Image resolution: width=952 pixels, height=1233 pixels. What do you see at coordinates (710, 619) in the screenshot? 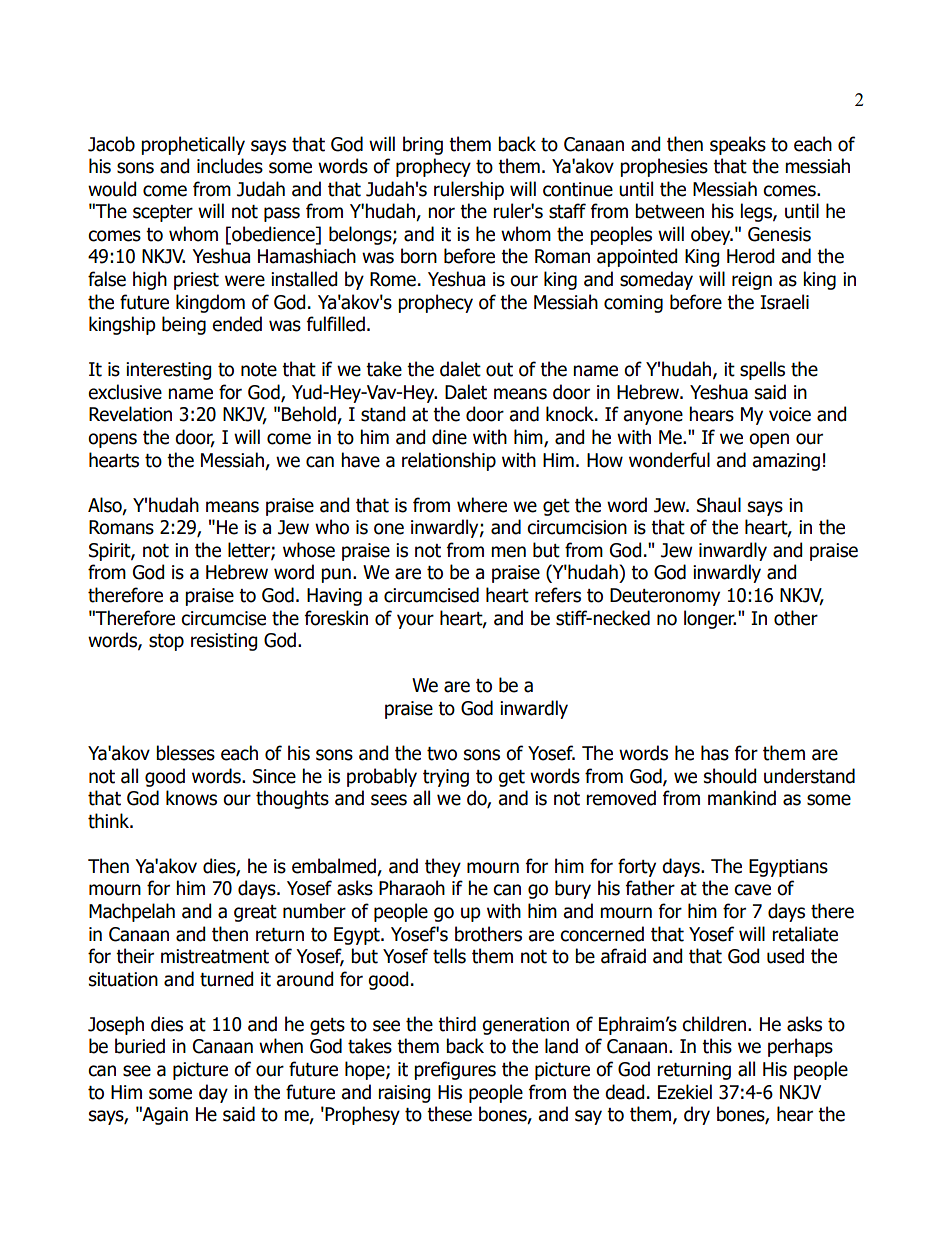
I see `longer` at bounding box center [710, 619].
